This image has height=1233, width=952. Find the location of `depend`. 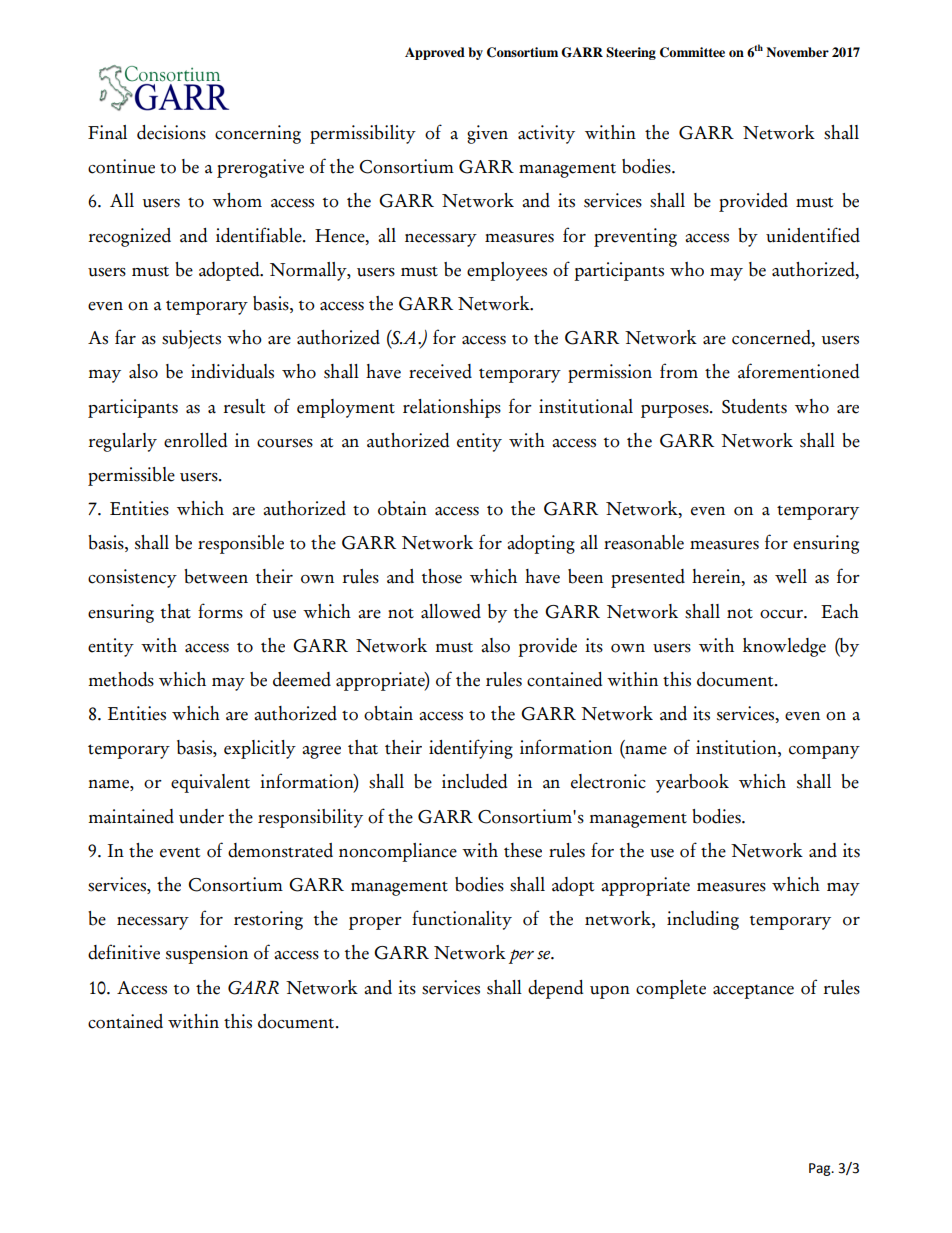

depend is located at coordinates (555, 989).
